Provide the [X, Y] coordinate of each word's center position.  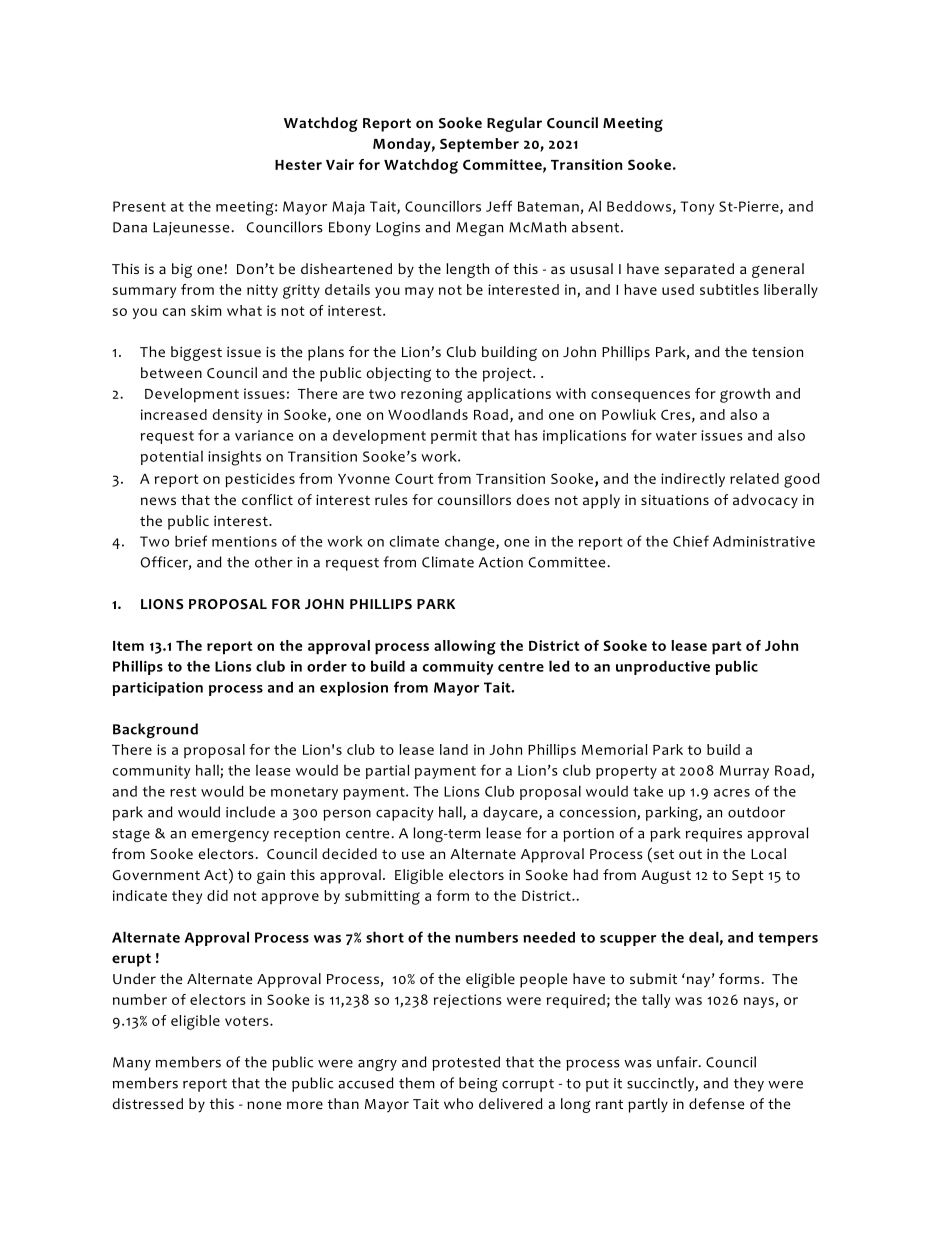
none [264, 1105]
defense [716, 1103]
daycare [511, 813]
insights [234, 458]
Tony [697, 208]
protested [466, 1063]
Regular [514, 124]
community [152, 772]
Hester [298, 165]
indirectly [693, 480]
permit [454, 437]
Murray [744, 772]
